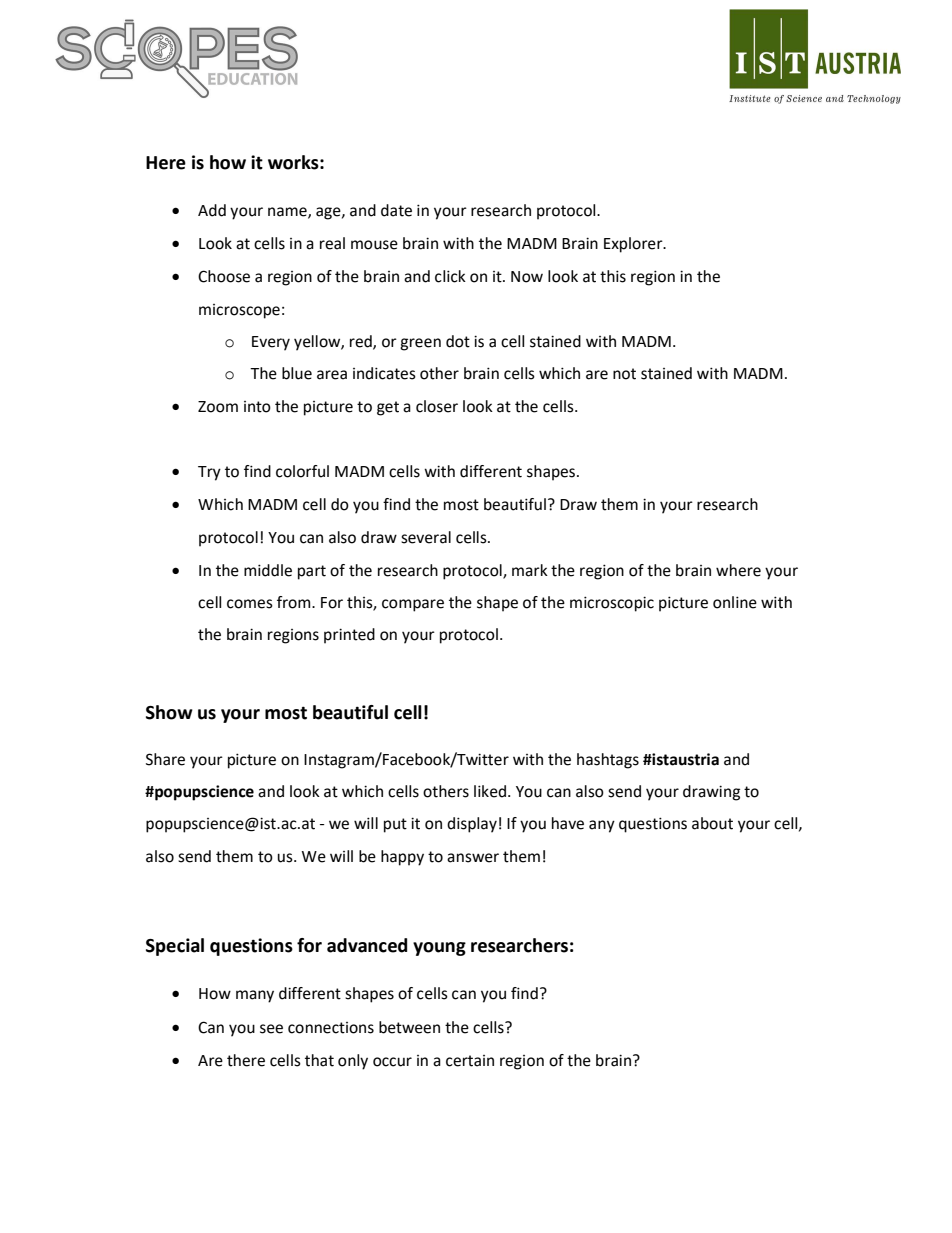  Describe the element at coordinates (218, 407) in the screenshot. I see `Zoom` at that location.
